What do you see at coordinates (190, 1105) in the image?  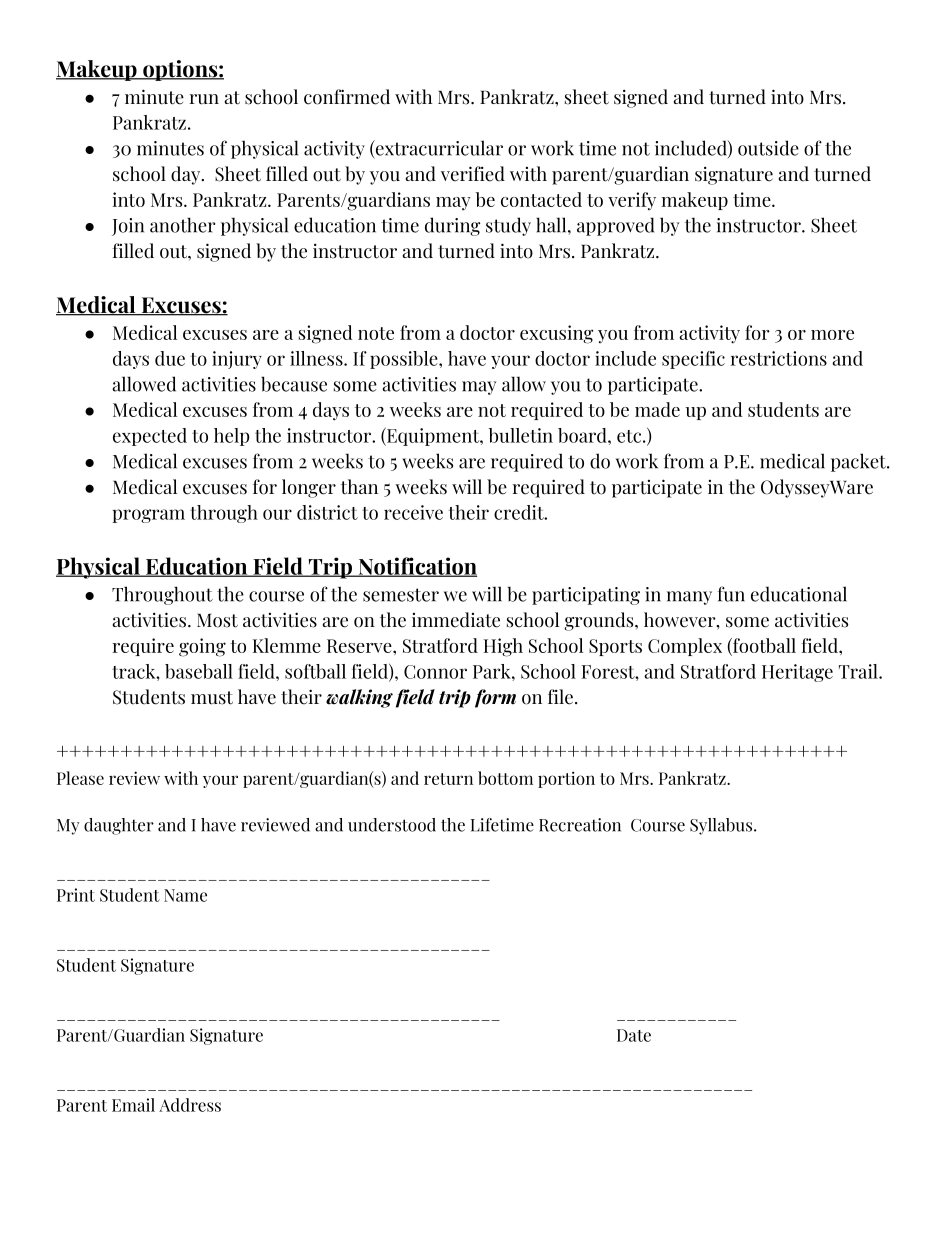 I see `Address` at bounding box center [190, 1105].
